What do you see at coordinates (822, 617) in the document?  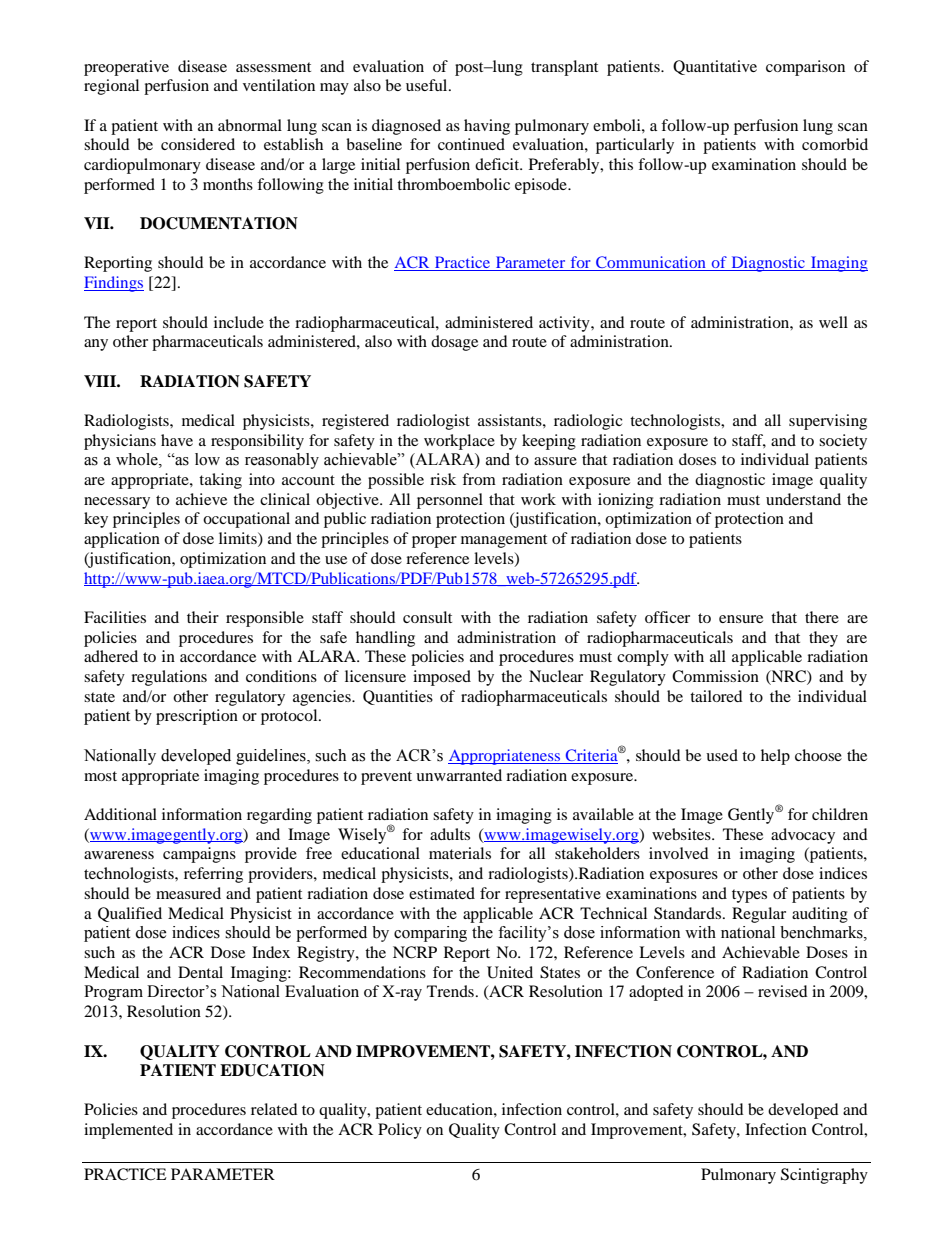 I see `there` at bounding box center [822, 617].
